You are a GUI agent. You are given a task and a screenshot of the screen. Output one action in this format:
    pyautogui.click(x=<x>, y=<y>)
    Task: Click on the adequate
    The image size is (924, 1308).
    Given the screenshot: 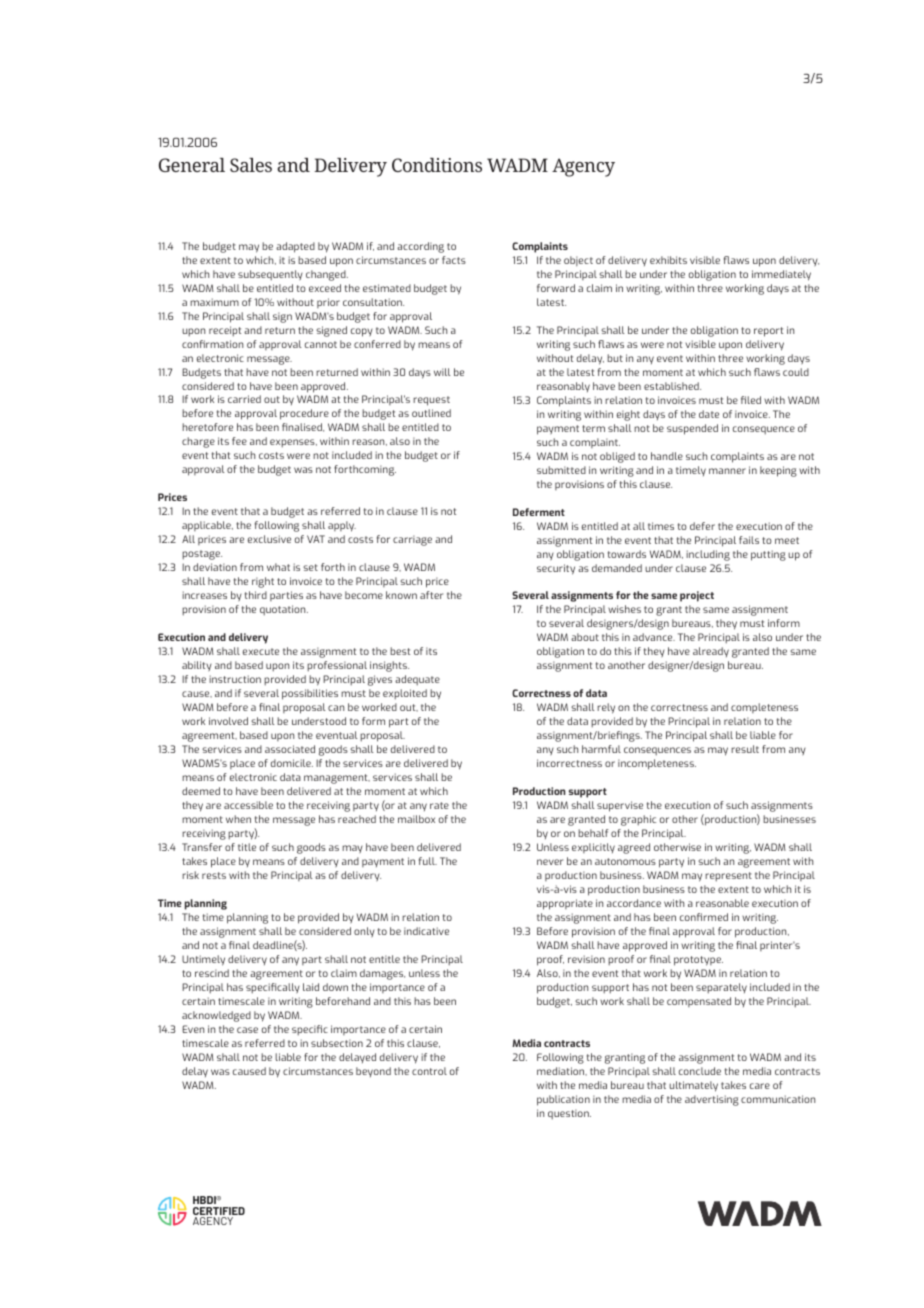 What is the action you would take?
    pyautogui.click(x=417, y=680)
